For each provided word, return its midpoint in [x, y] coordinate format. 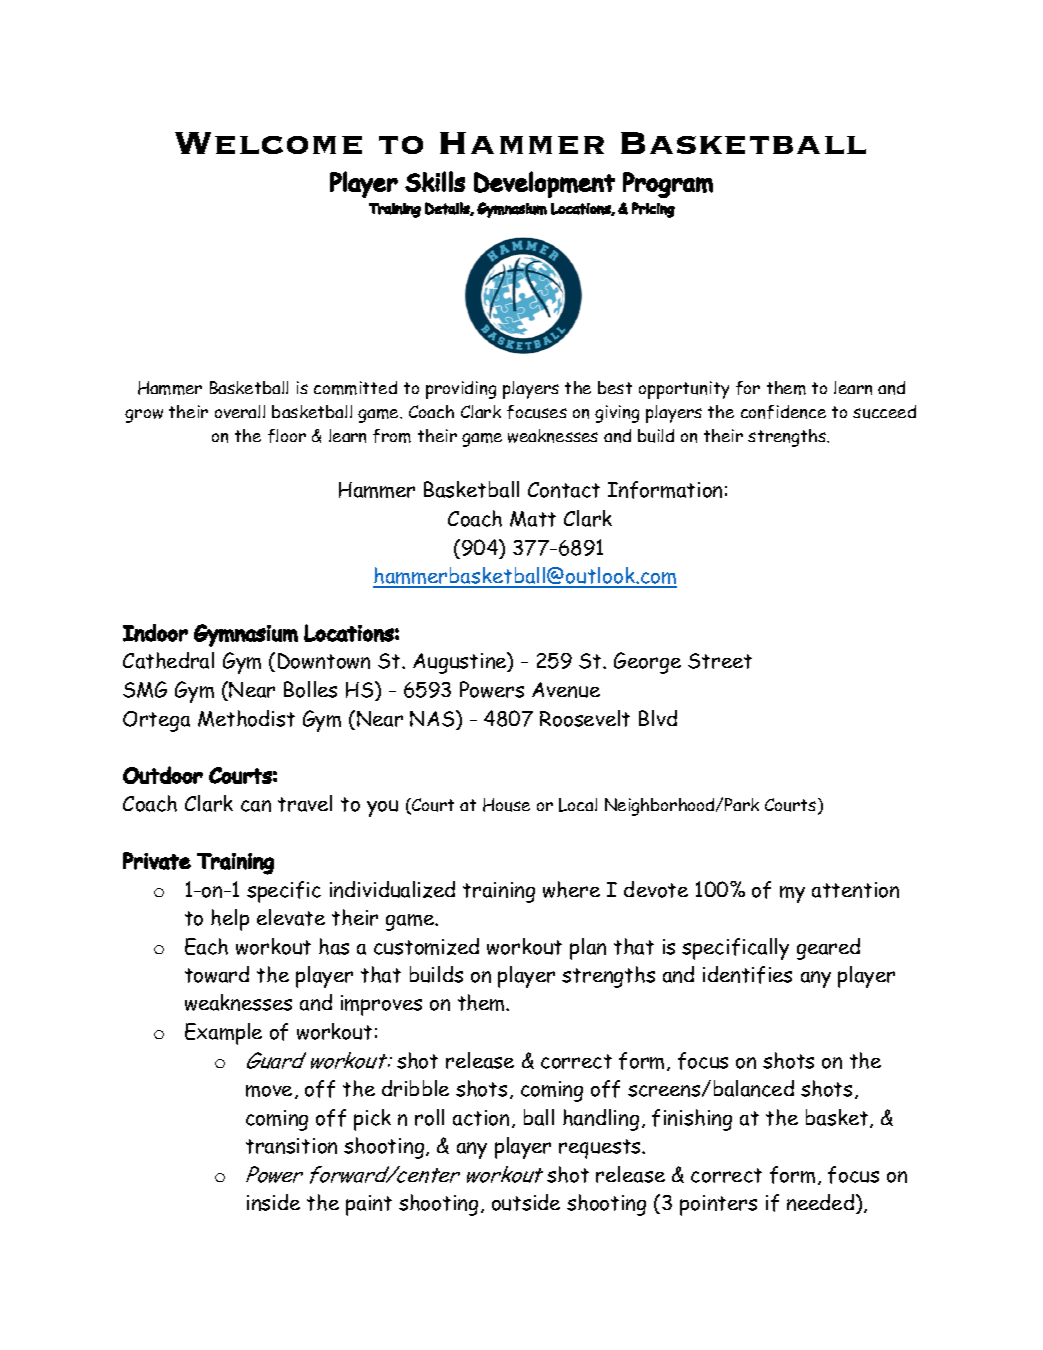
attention [855, 890]
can [256, 806]
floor [287, 436]
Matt [533, 519]
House [506, 805]
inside [273, 1202]
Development [544, 184]
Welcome [268, 143]
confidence [783, 412]
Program [668, 185]
